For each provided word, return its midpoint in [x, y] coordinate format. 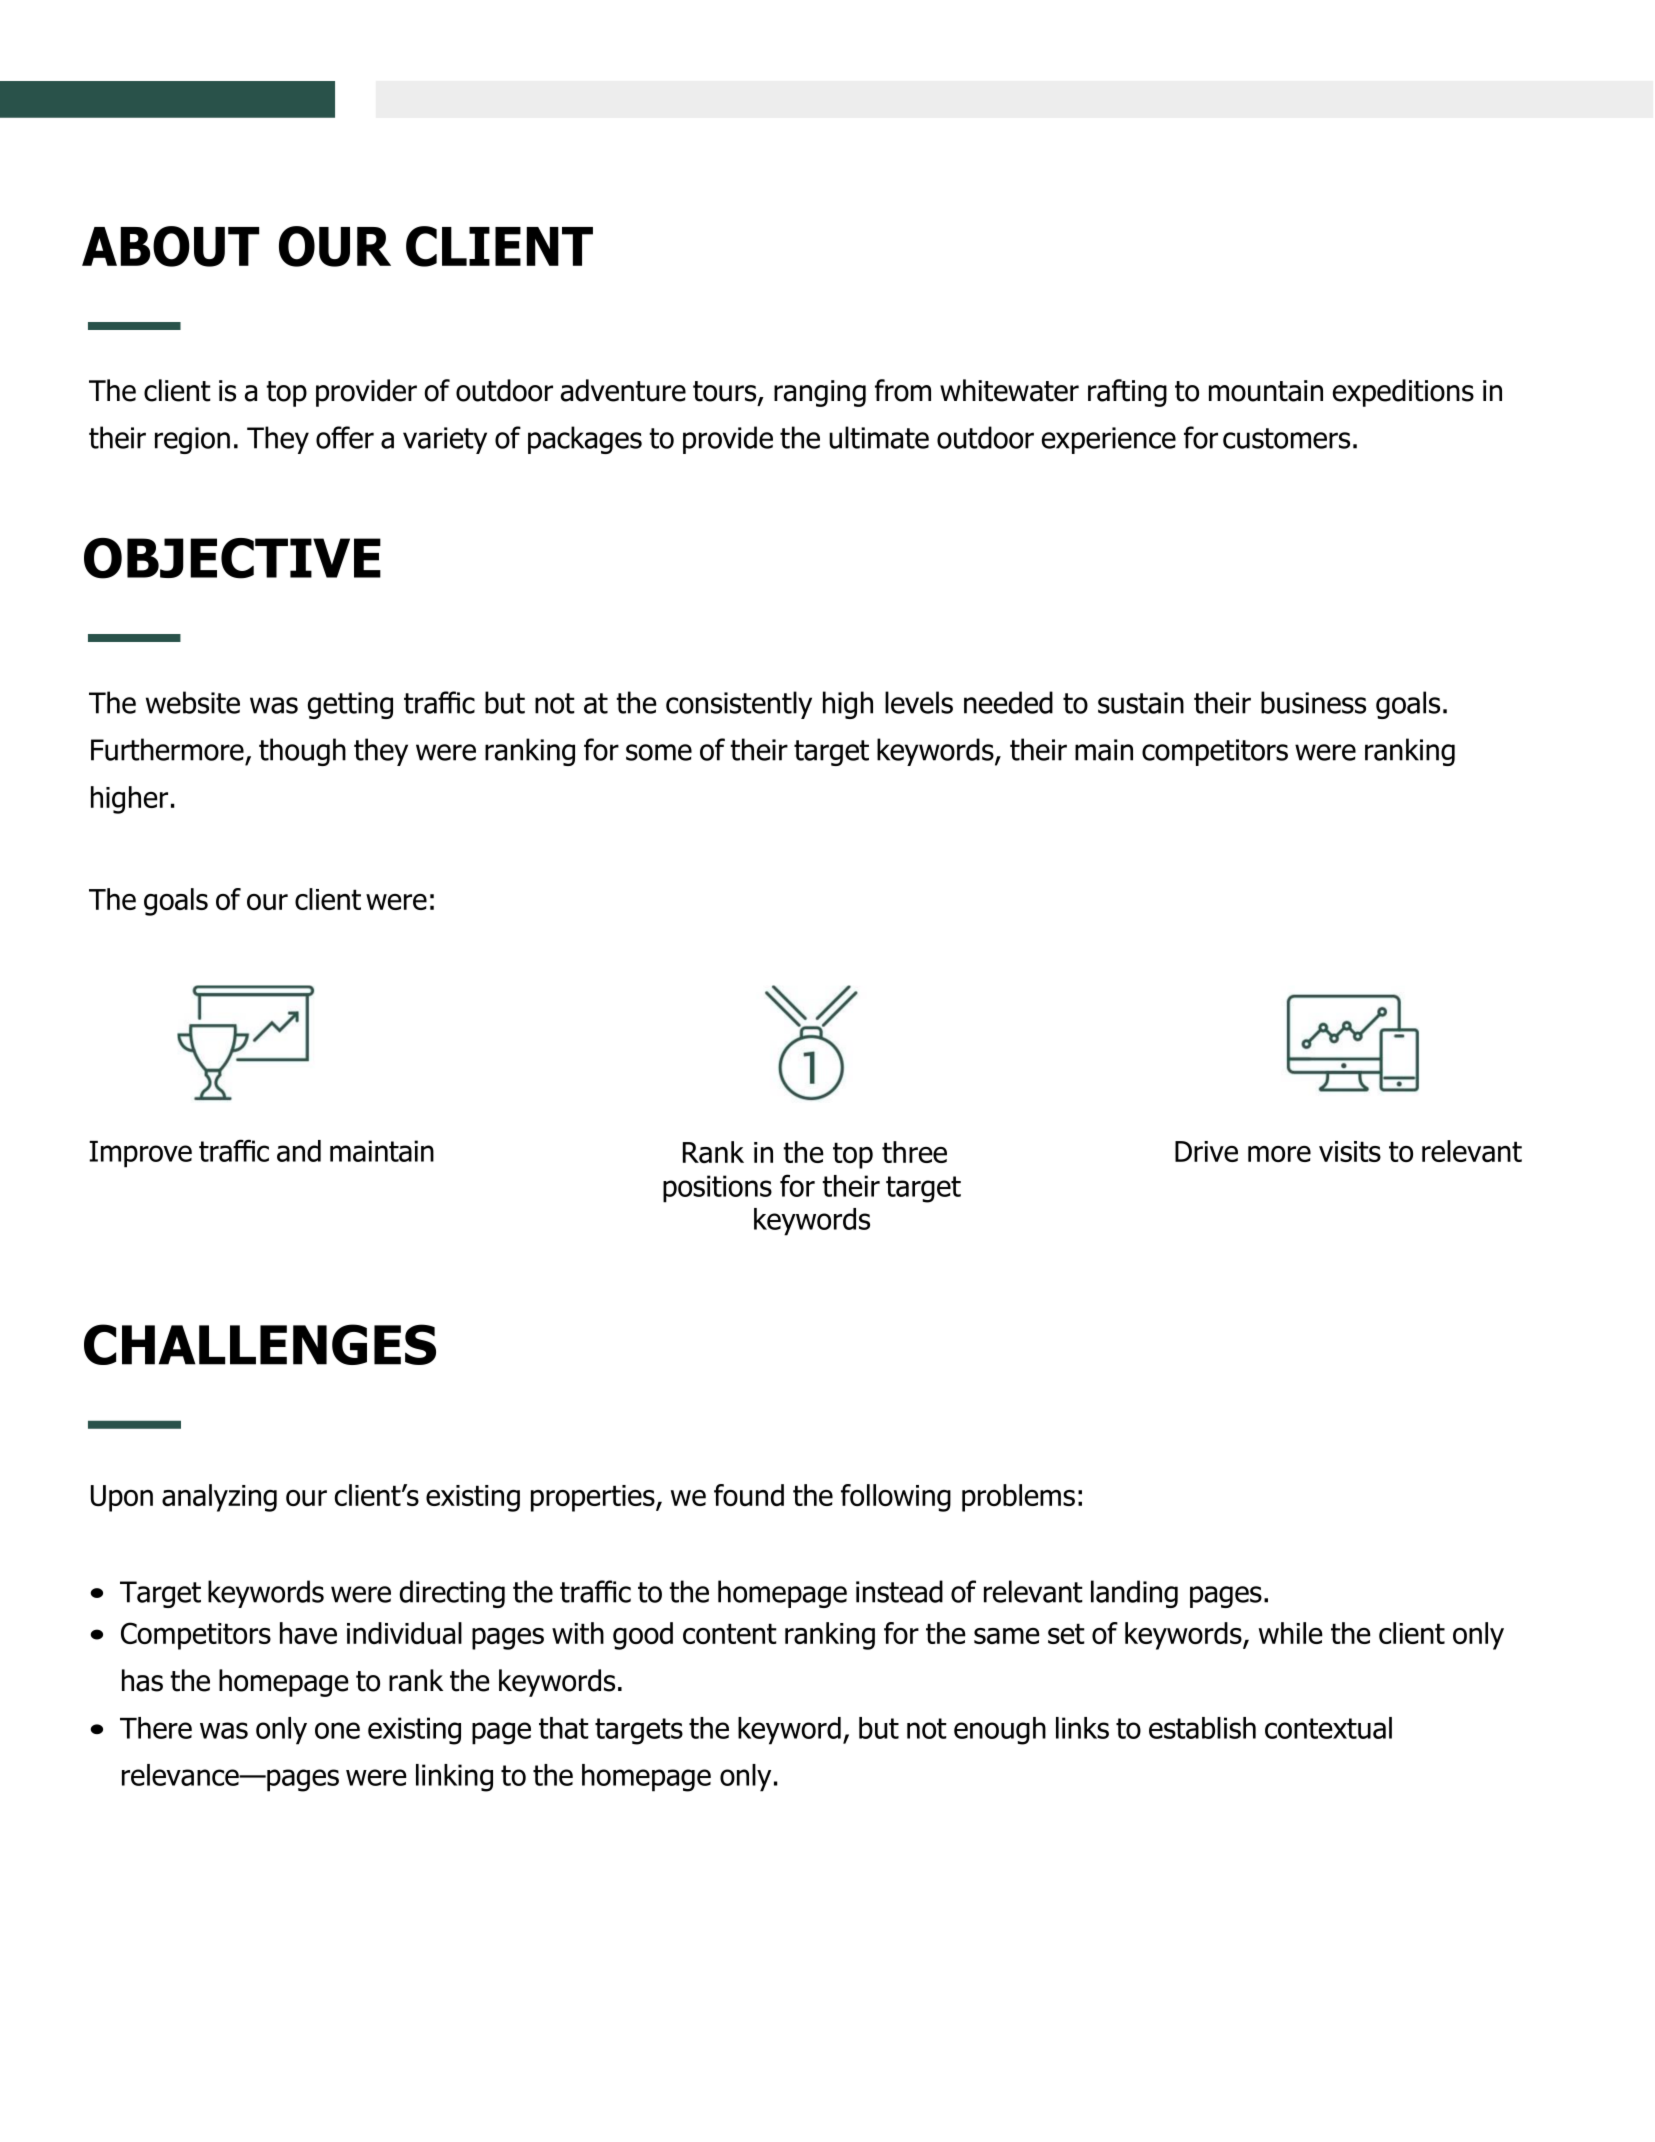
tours [726, 392]
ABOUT [170, 246]
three [914, 1152]
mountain [1266, 391]
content [730, 1633]
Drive [1206, 1151]
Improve [140, 1154]
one [337, 1730]
